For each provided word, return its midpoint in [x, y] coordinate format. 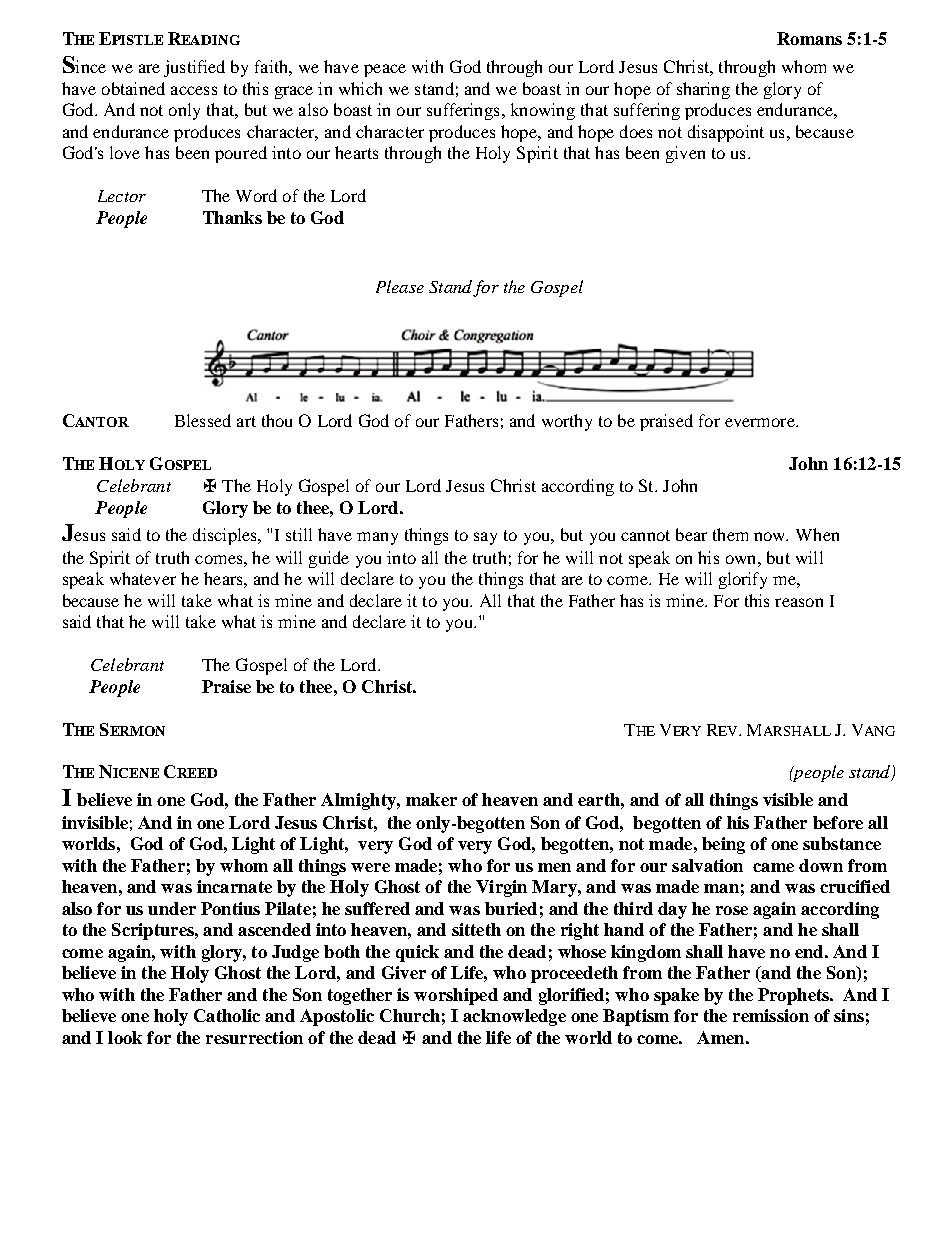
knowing [543, 111]
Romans [809, 38]
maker [431, 799]
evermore [761, 422]
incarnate [234, 886]
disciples [226, 536]
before [838, 822]
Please [400, 286]
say [485, 538]
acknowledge [514, 1017]
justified [194, 68]
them [730, 534]
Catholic [227, 1015]
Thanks [232, 217]
